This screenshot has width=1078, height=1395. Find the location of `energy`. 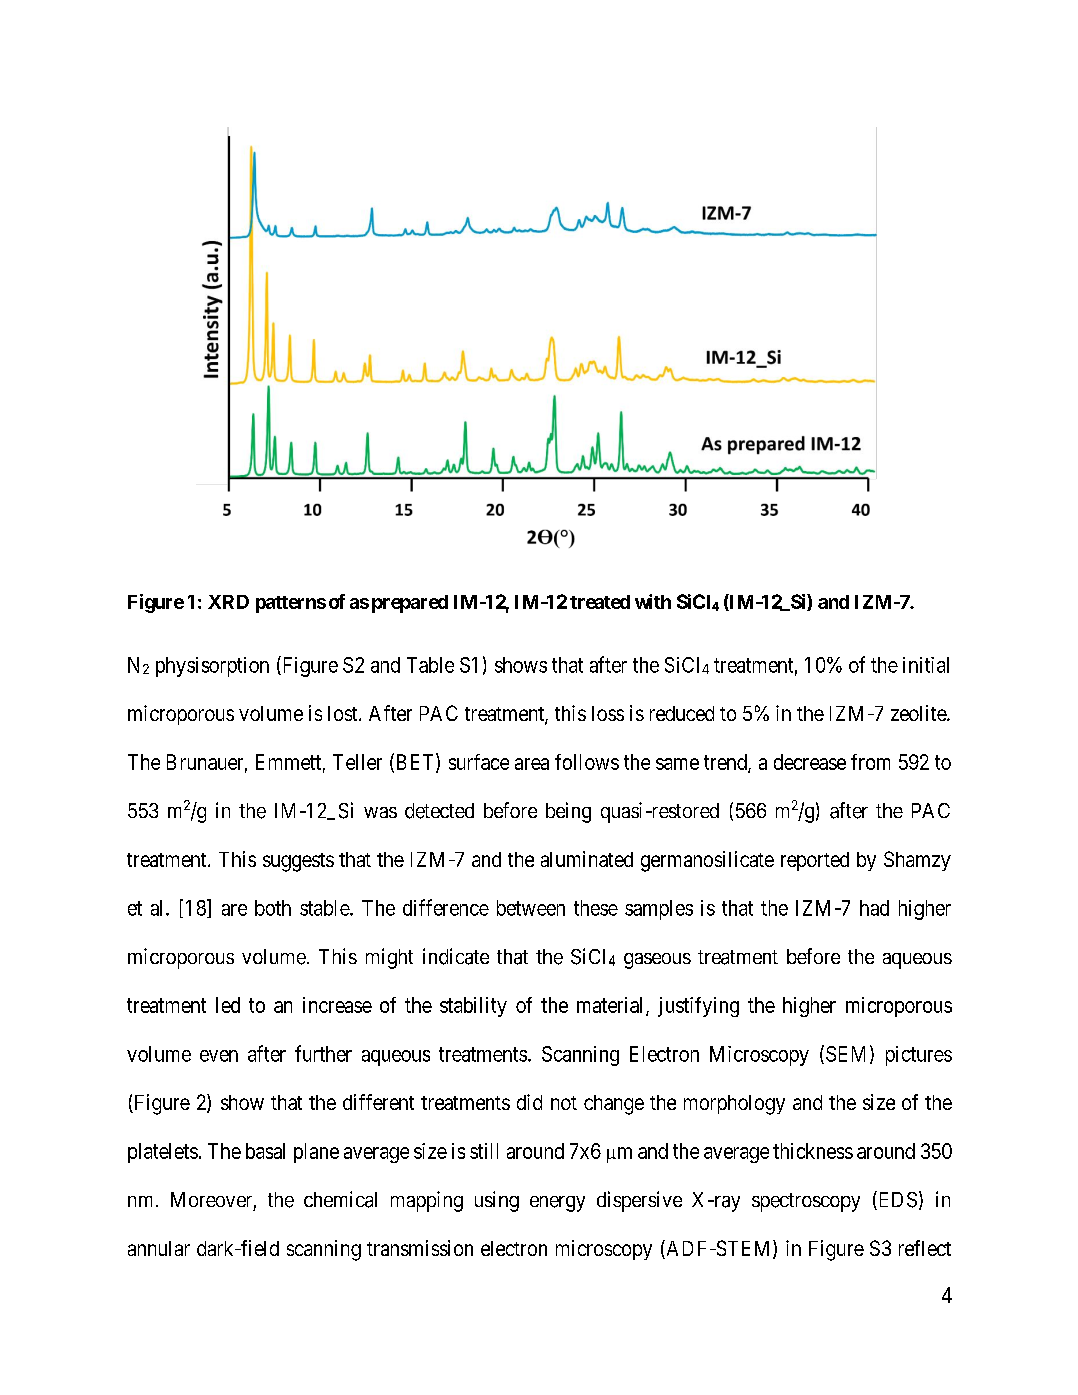

energy is located at coordinates (557, 1204).
